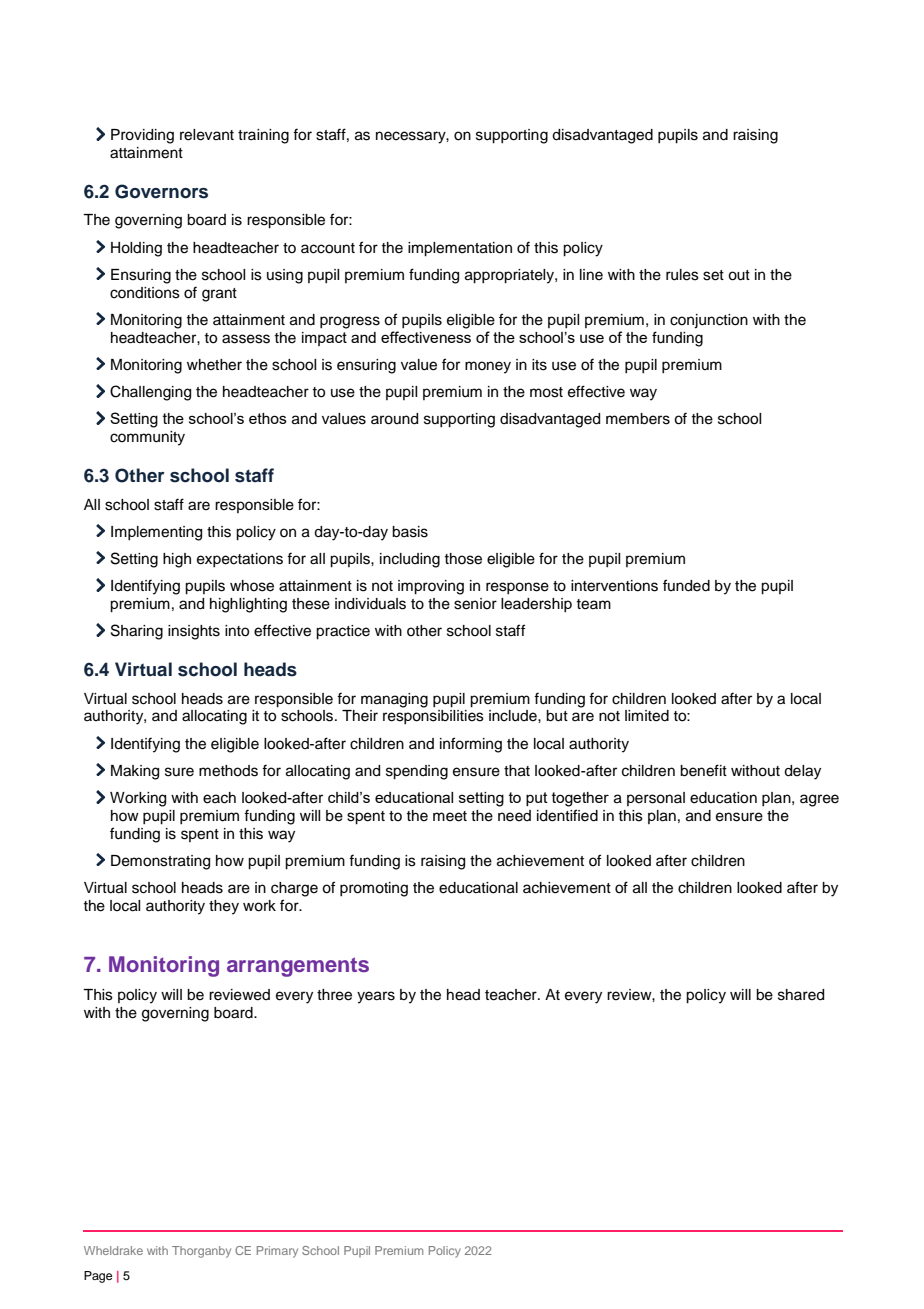 Image resolution: width=924 pixels, height=1309 pixels. What do you see at coordinates (228, 771) in the image?
I see `methods` at bounding box center [228, 771].
